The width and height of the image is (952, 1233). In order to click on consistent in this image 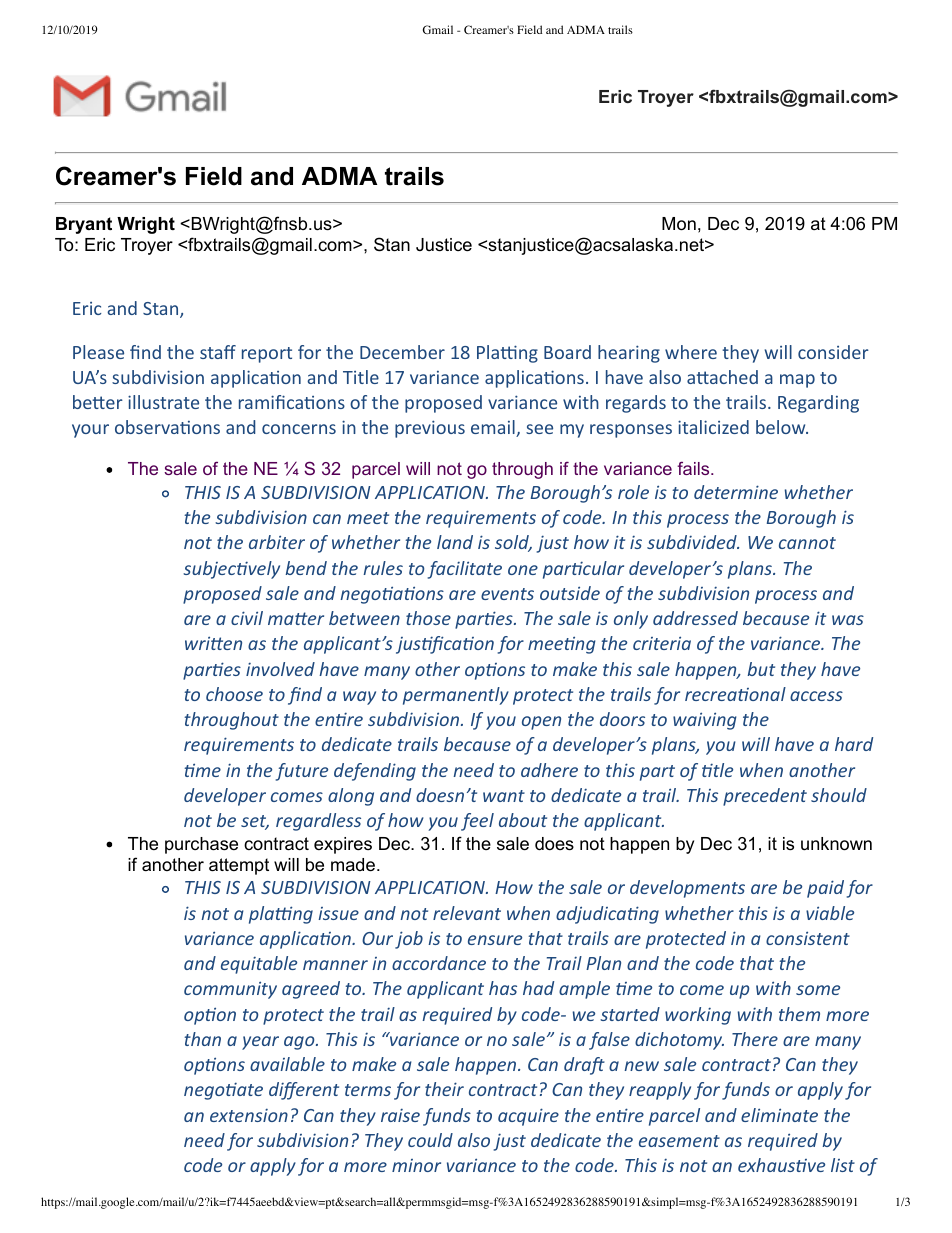, I will do `click(808, 938)`.
